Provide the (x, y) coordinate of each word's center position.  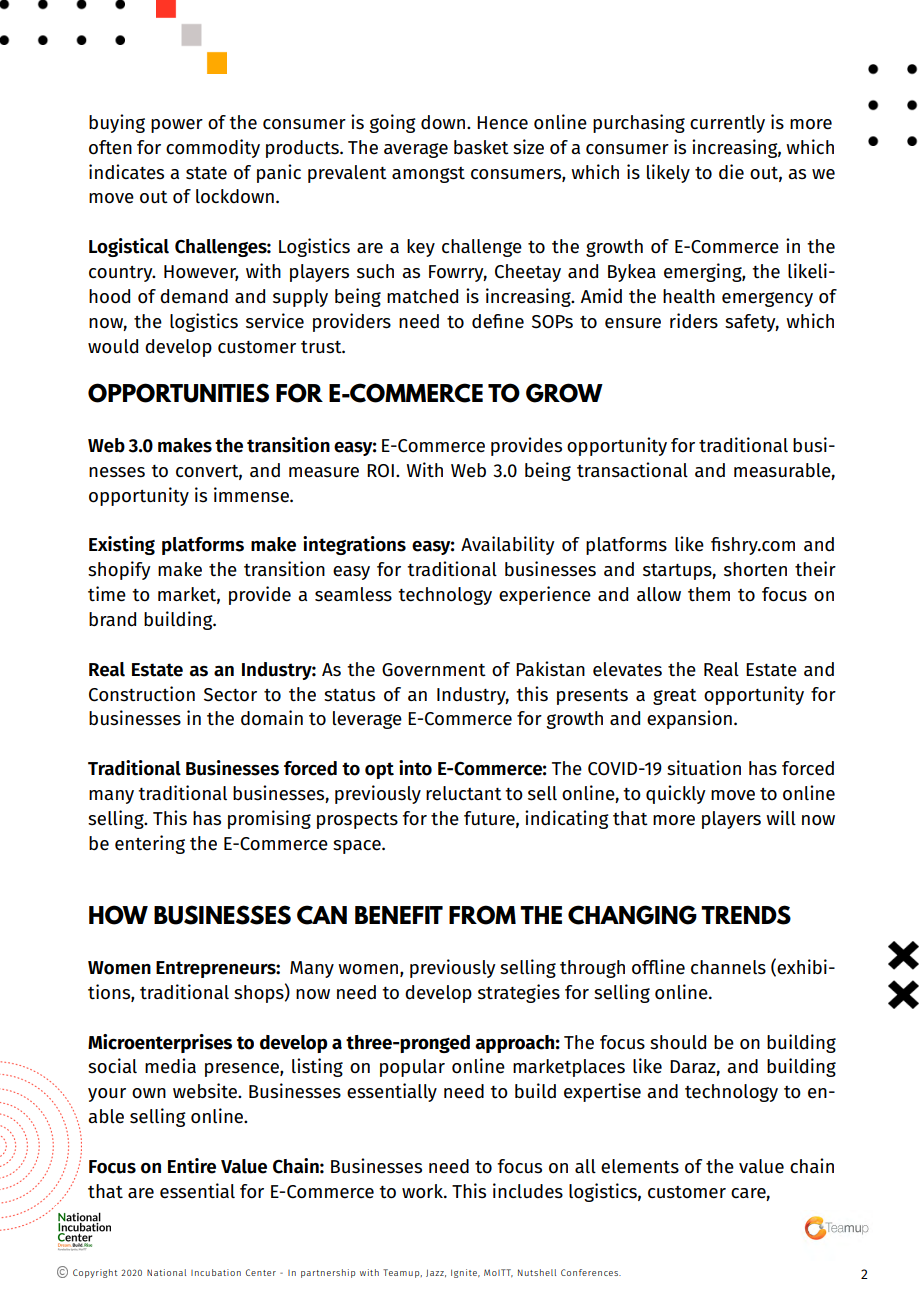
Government (434, 670)
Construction (142, 694)
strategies (519, 993)
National (166, 1272)
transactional (632, 470)
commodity (213, 148)
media (170, 1066)
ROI (380, 471)
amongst (428, 175)
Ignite (465, 1273)
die (731, 172)
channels (728, 967)
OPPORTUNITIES (178, 393)
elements (640, 1166)
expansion (689, 719)
